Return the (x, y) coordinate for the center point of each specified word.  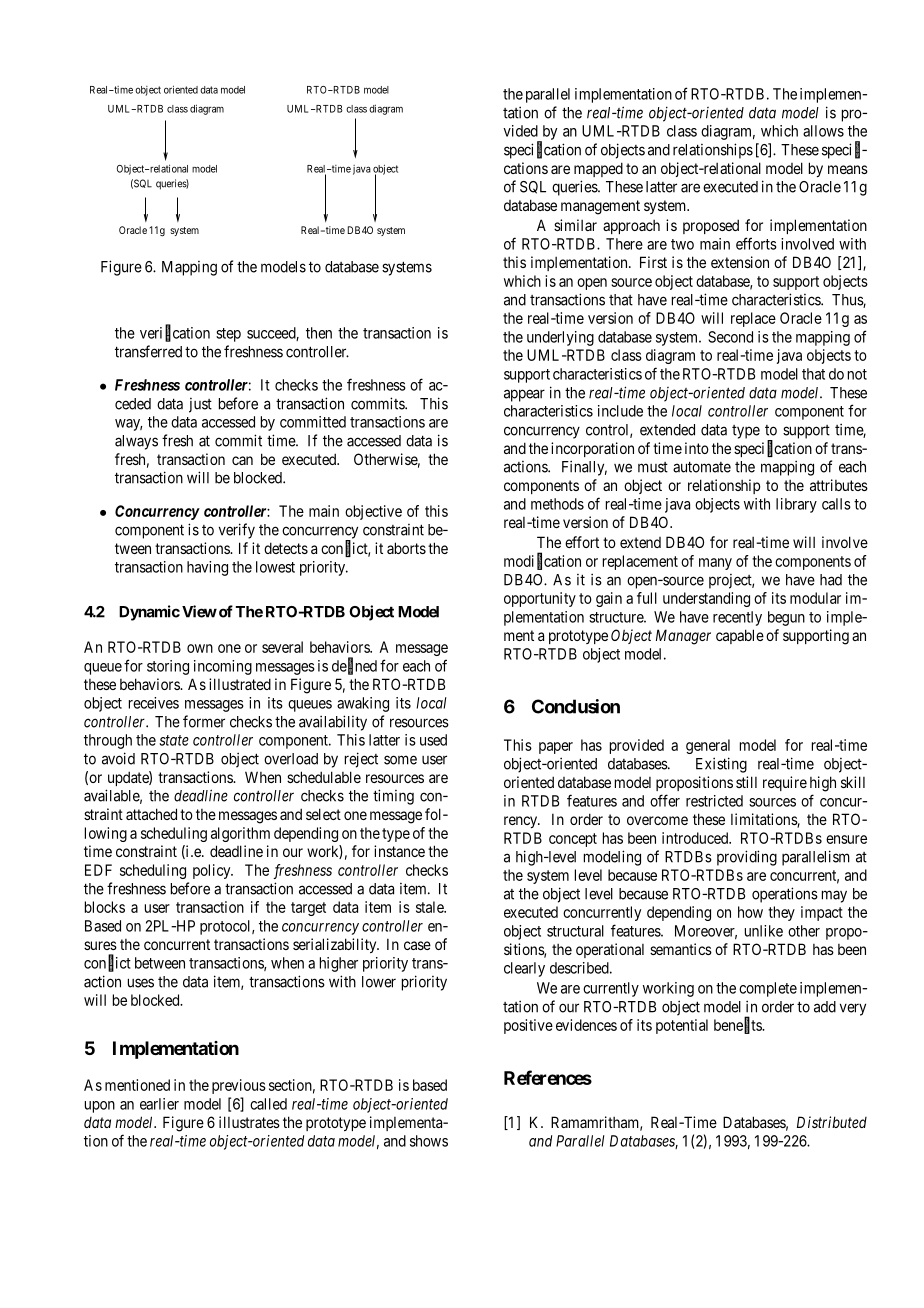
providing (747, 858)
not (857, 374)
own (200, 648)
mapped (598, 169)
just (200, 405)
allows (823, 131)
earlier (159, 1104)
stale (430, 907)
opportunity (540, 599)
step (228, 335)
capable (740, 636)
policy (213, 871)
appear (524, 395)
